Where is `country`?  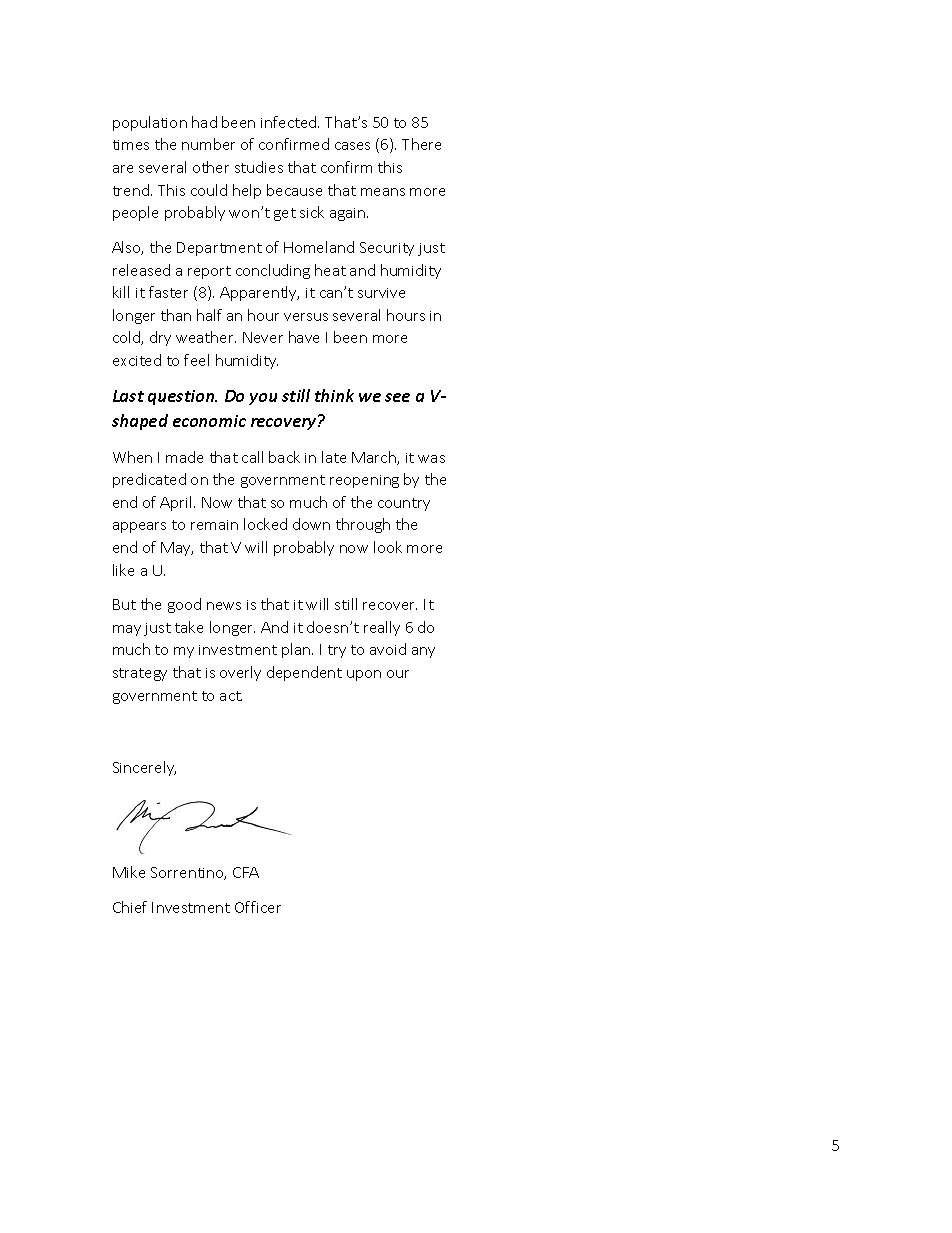 country is located at coordinates (404, 504).
